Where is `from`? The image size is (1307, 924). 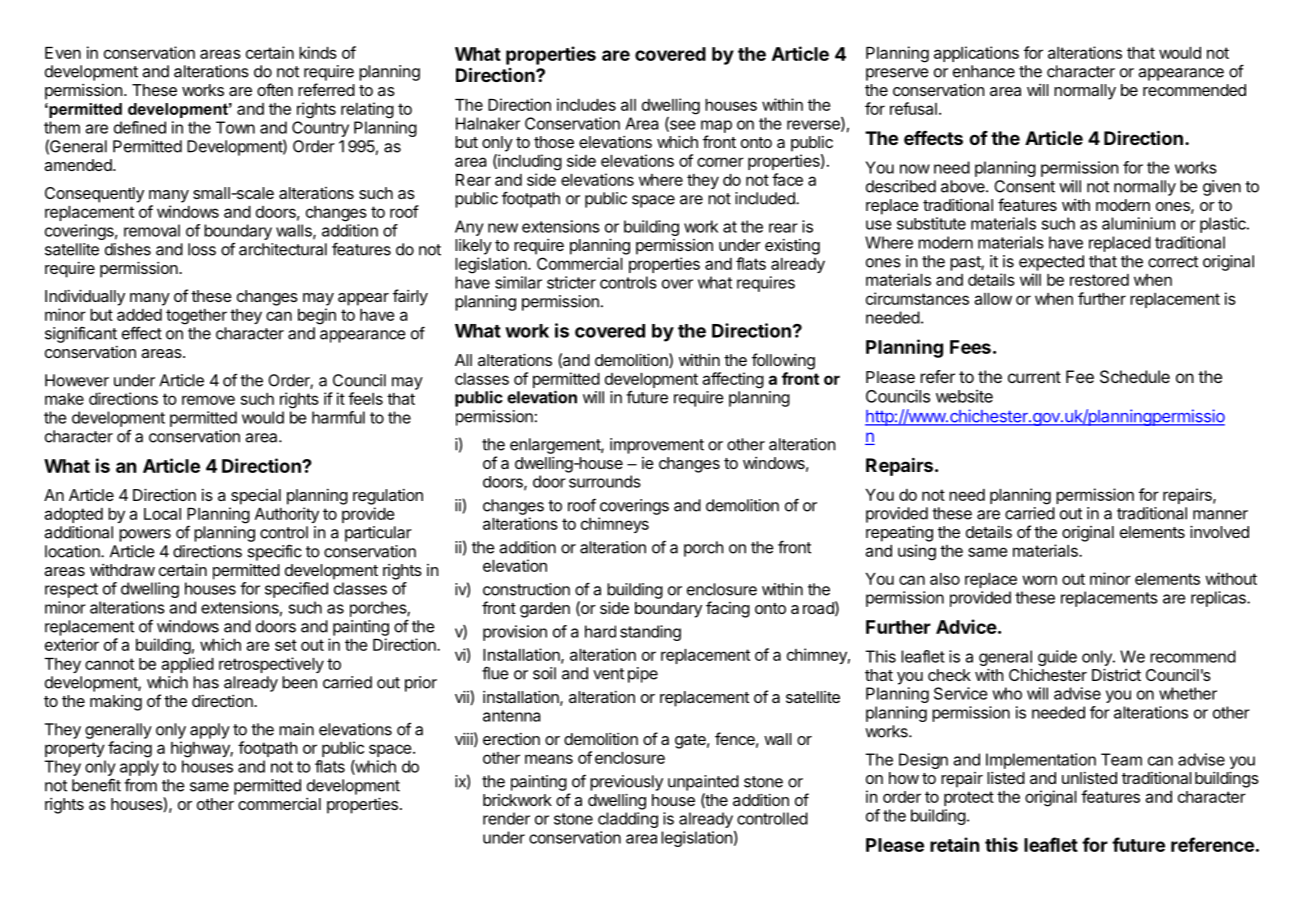
from is located at coordinates (140, 785).
